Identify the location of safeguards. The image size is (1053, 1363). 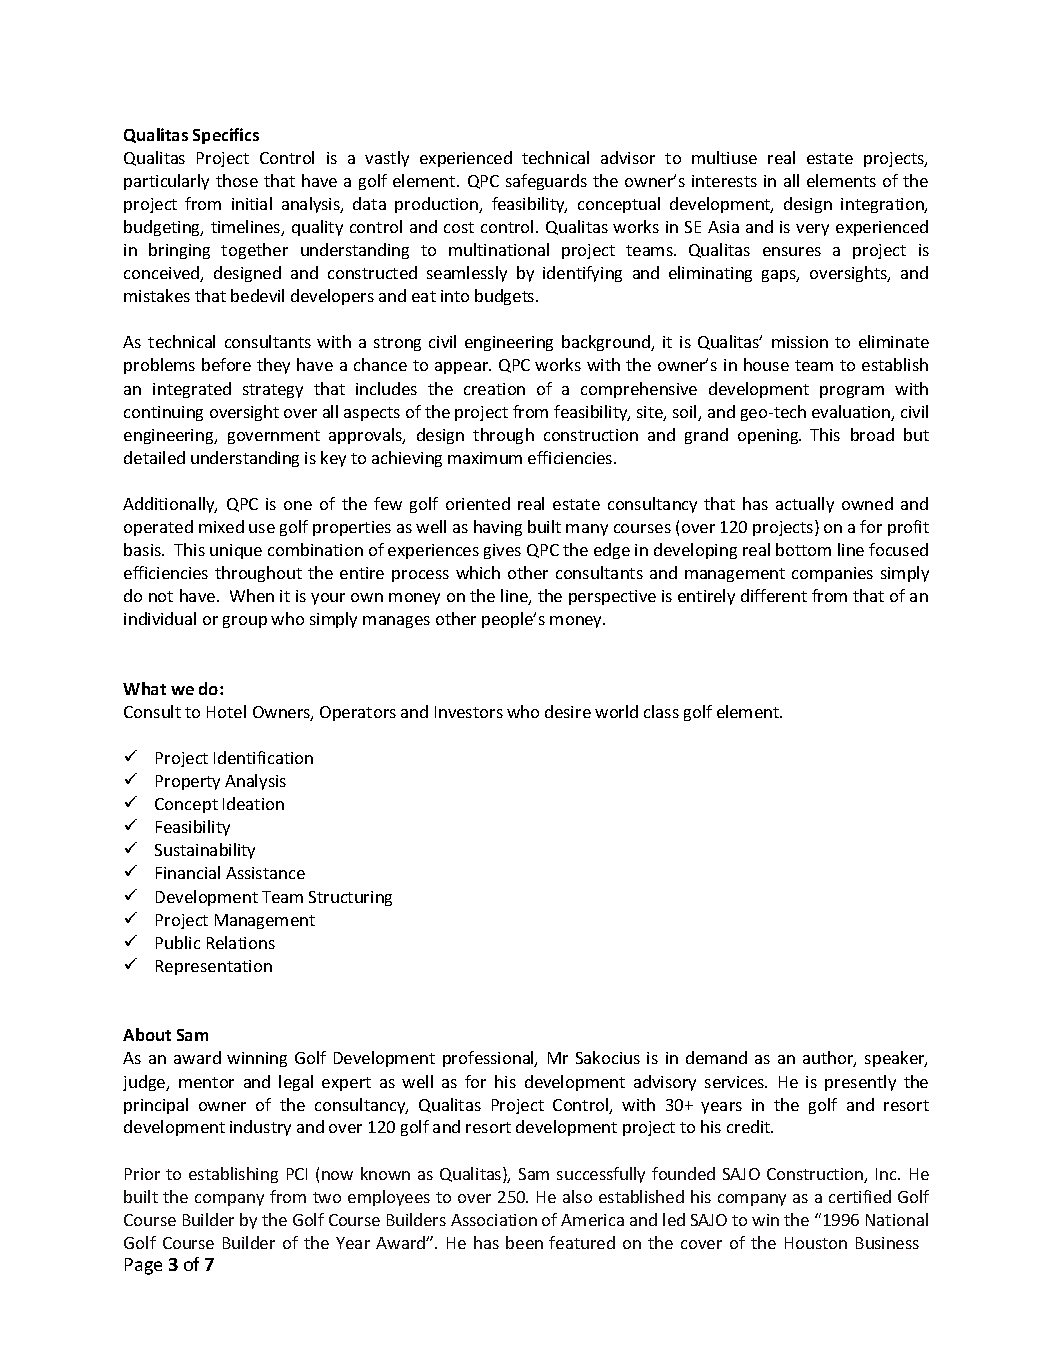
(546, 182).
